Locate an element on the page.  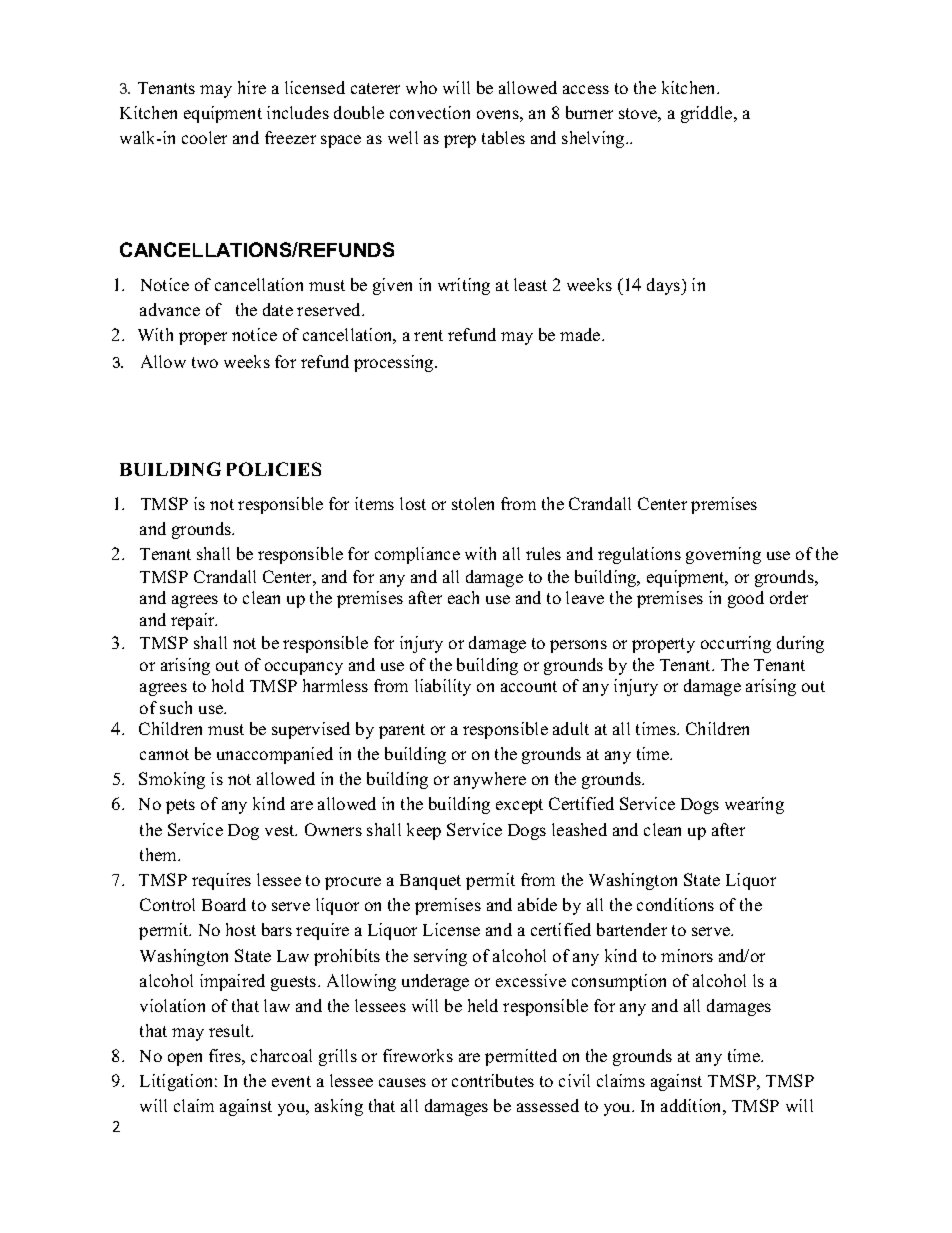
tables is located at coordinates (503, 137).
